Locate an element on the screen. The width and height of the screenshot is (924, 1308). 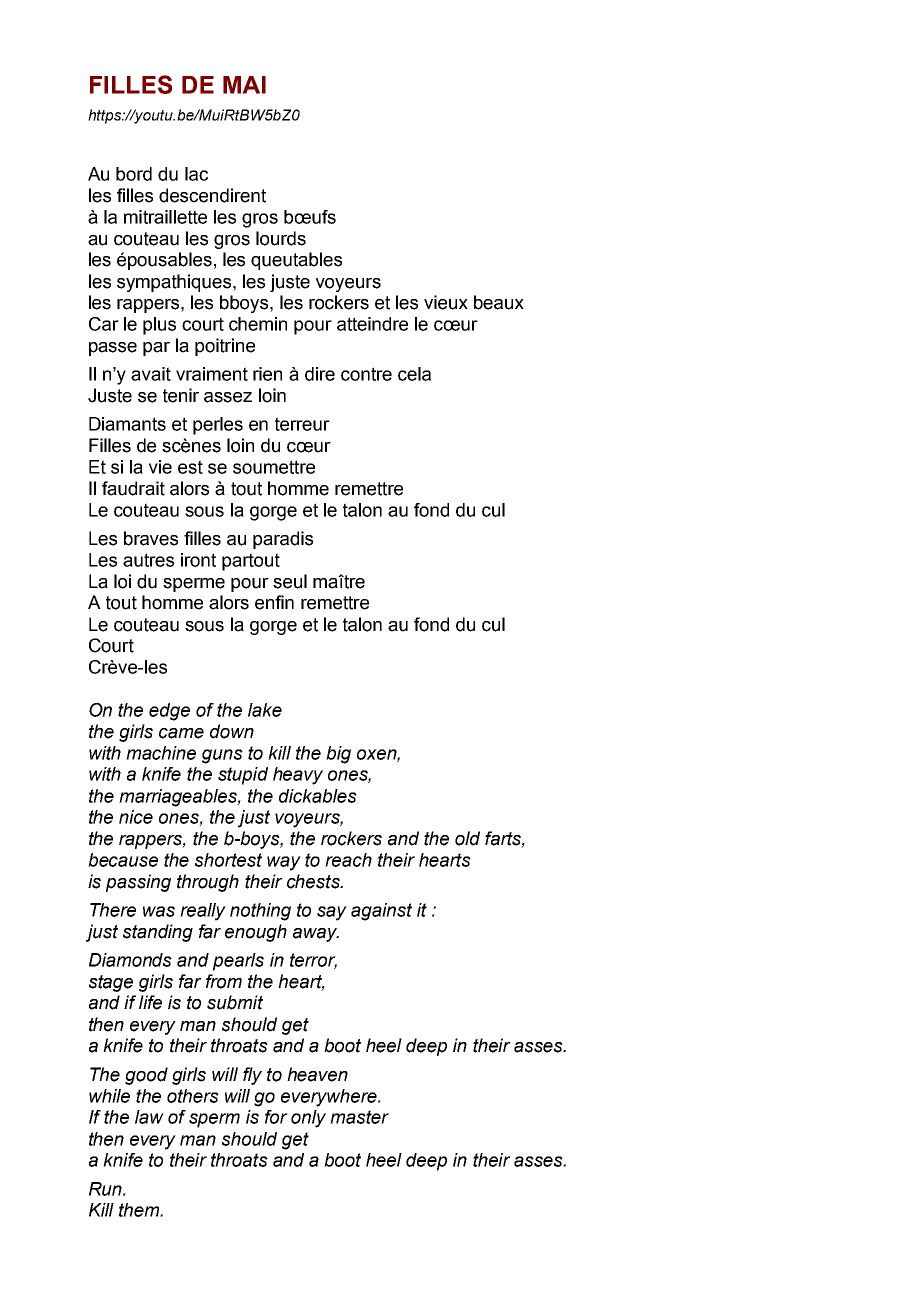
vieux is located at coordinates (446, 302).
